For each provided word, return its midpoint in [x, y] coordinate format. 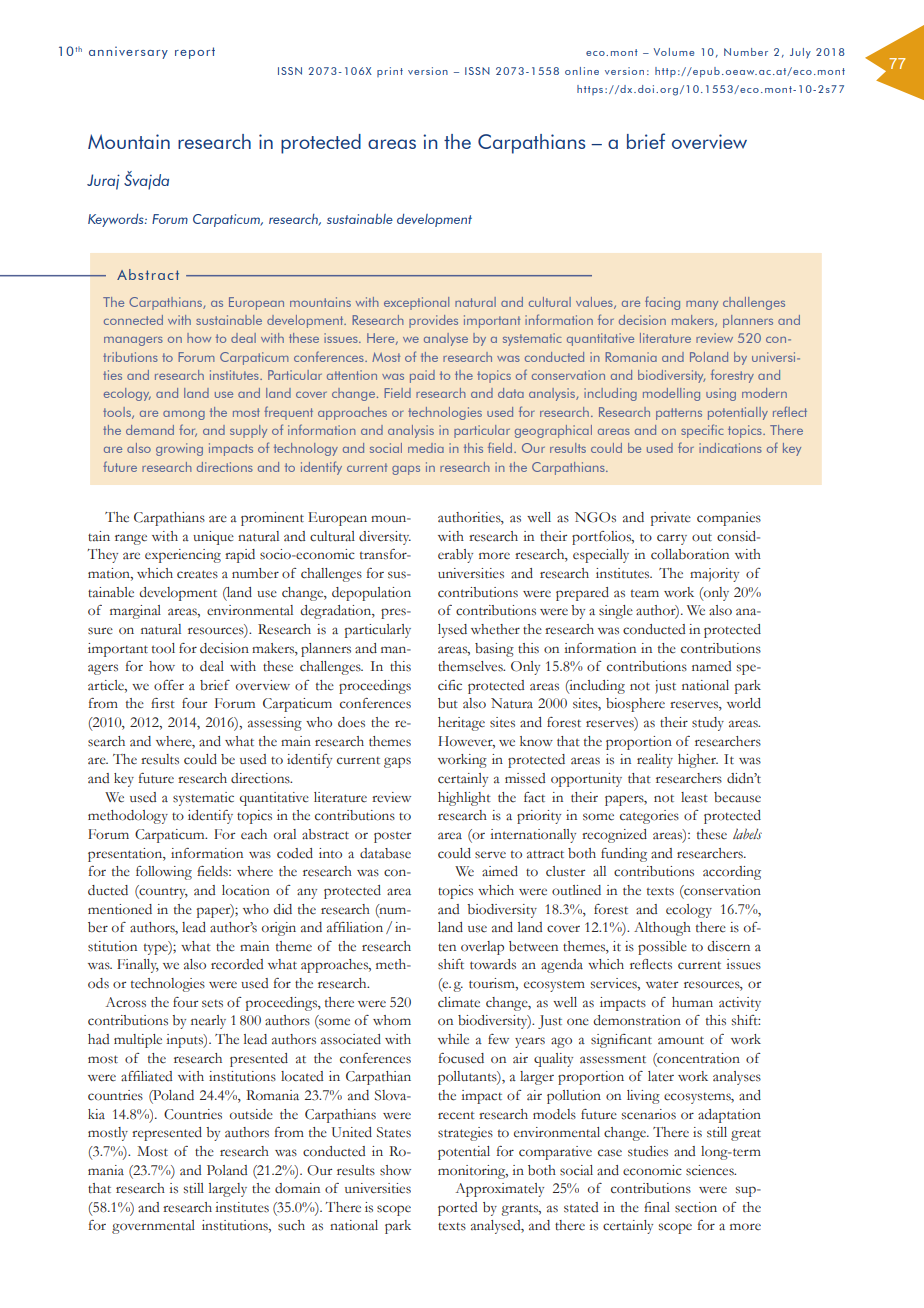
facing [662, 303]
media [426, 448]
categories [649, 817]
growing [179, 449]
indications [730, 448]
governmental [153, 1227]
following [164, 873]
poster [392, 837]
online [582, 71]
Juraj [103, 182]
